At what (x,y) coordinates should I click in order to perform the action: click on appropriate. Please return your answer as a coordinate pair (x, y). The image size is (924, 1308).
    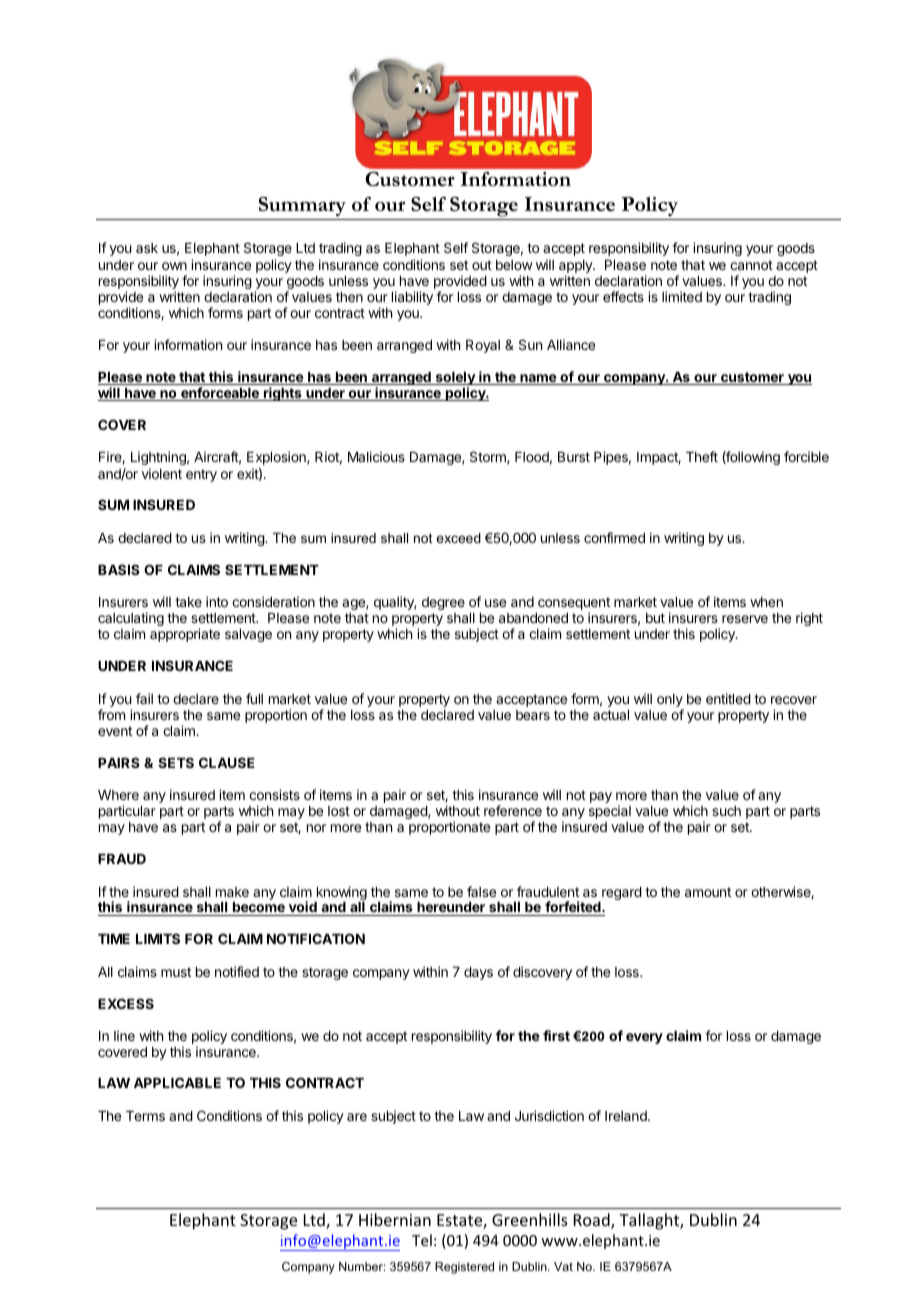
    Looking at the image, I should click on (185, 635).
